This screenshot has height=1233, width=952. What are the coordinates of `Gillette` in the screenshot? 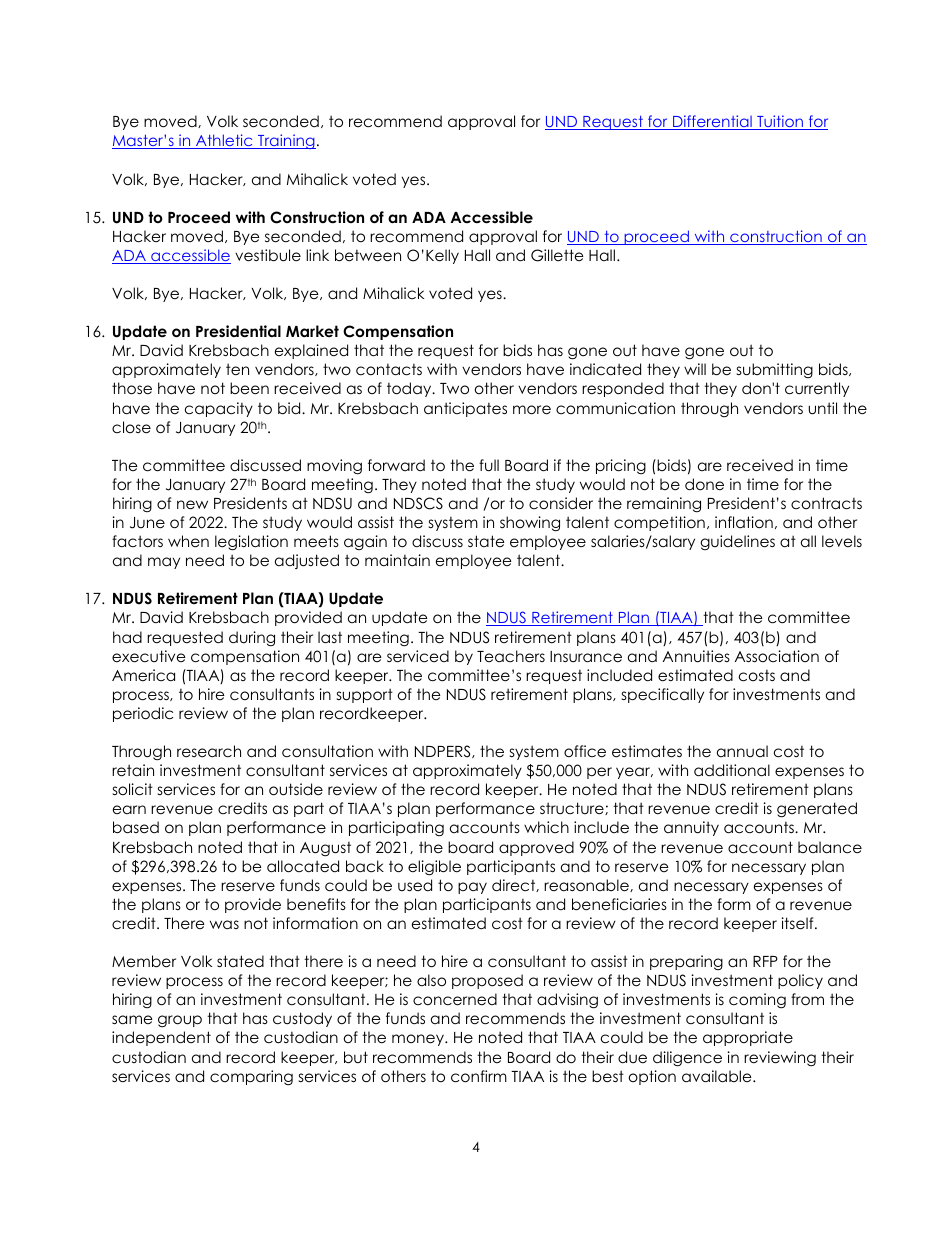 It's located at (557, 255).
